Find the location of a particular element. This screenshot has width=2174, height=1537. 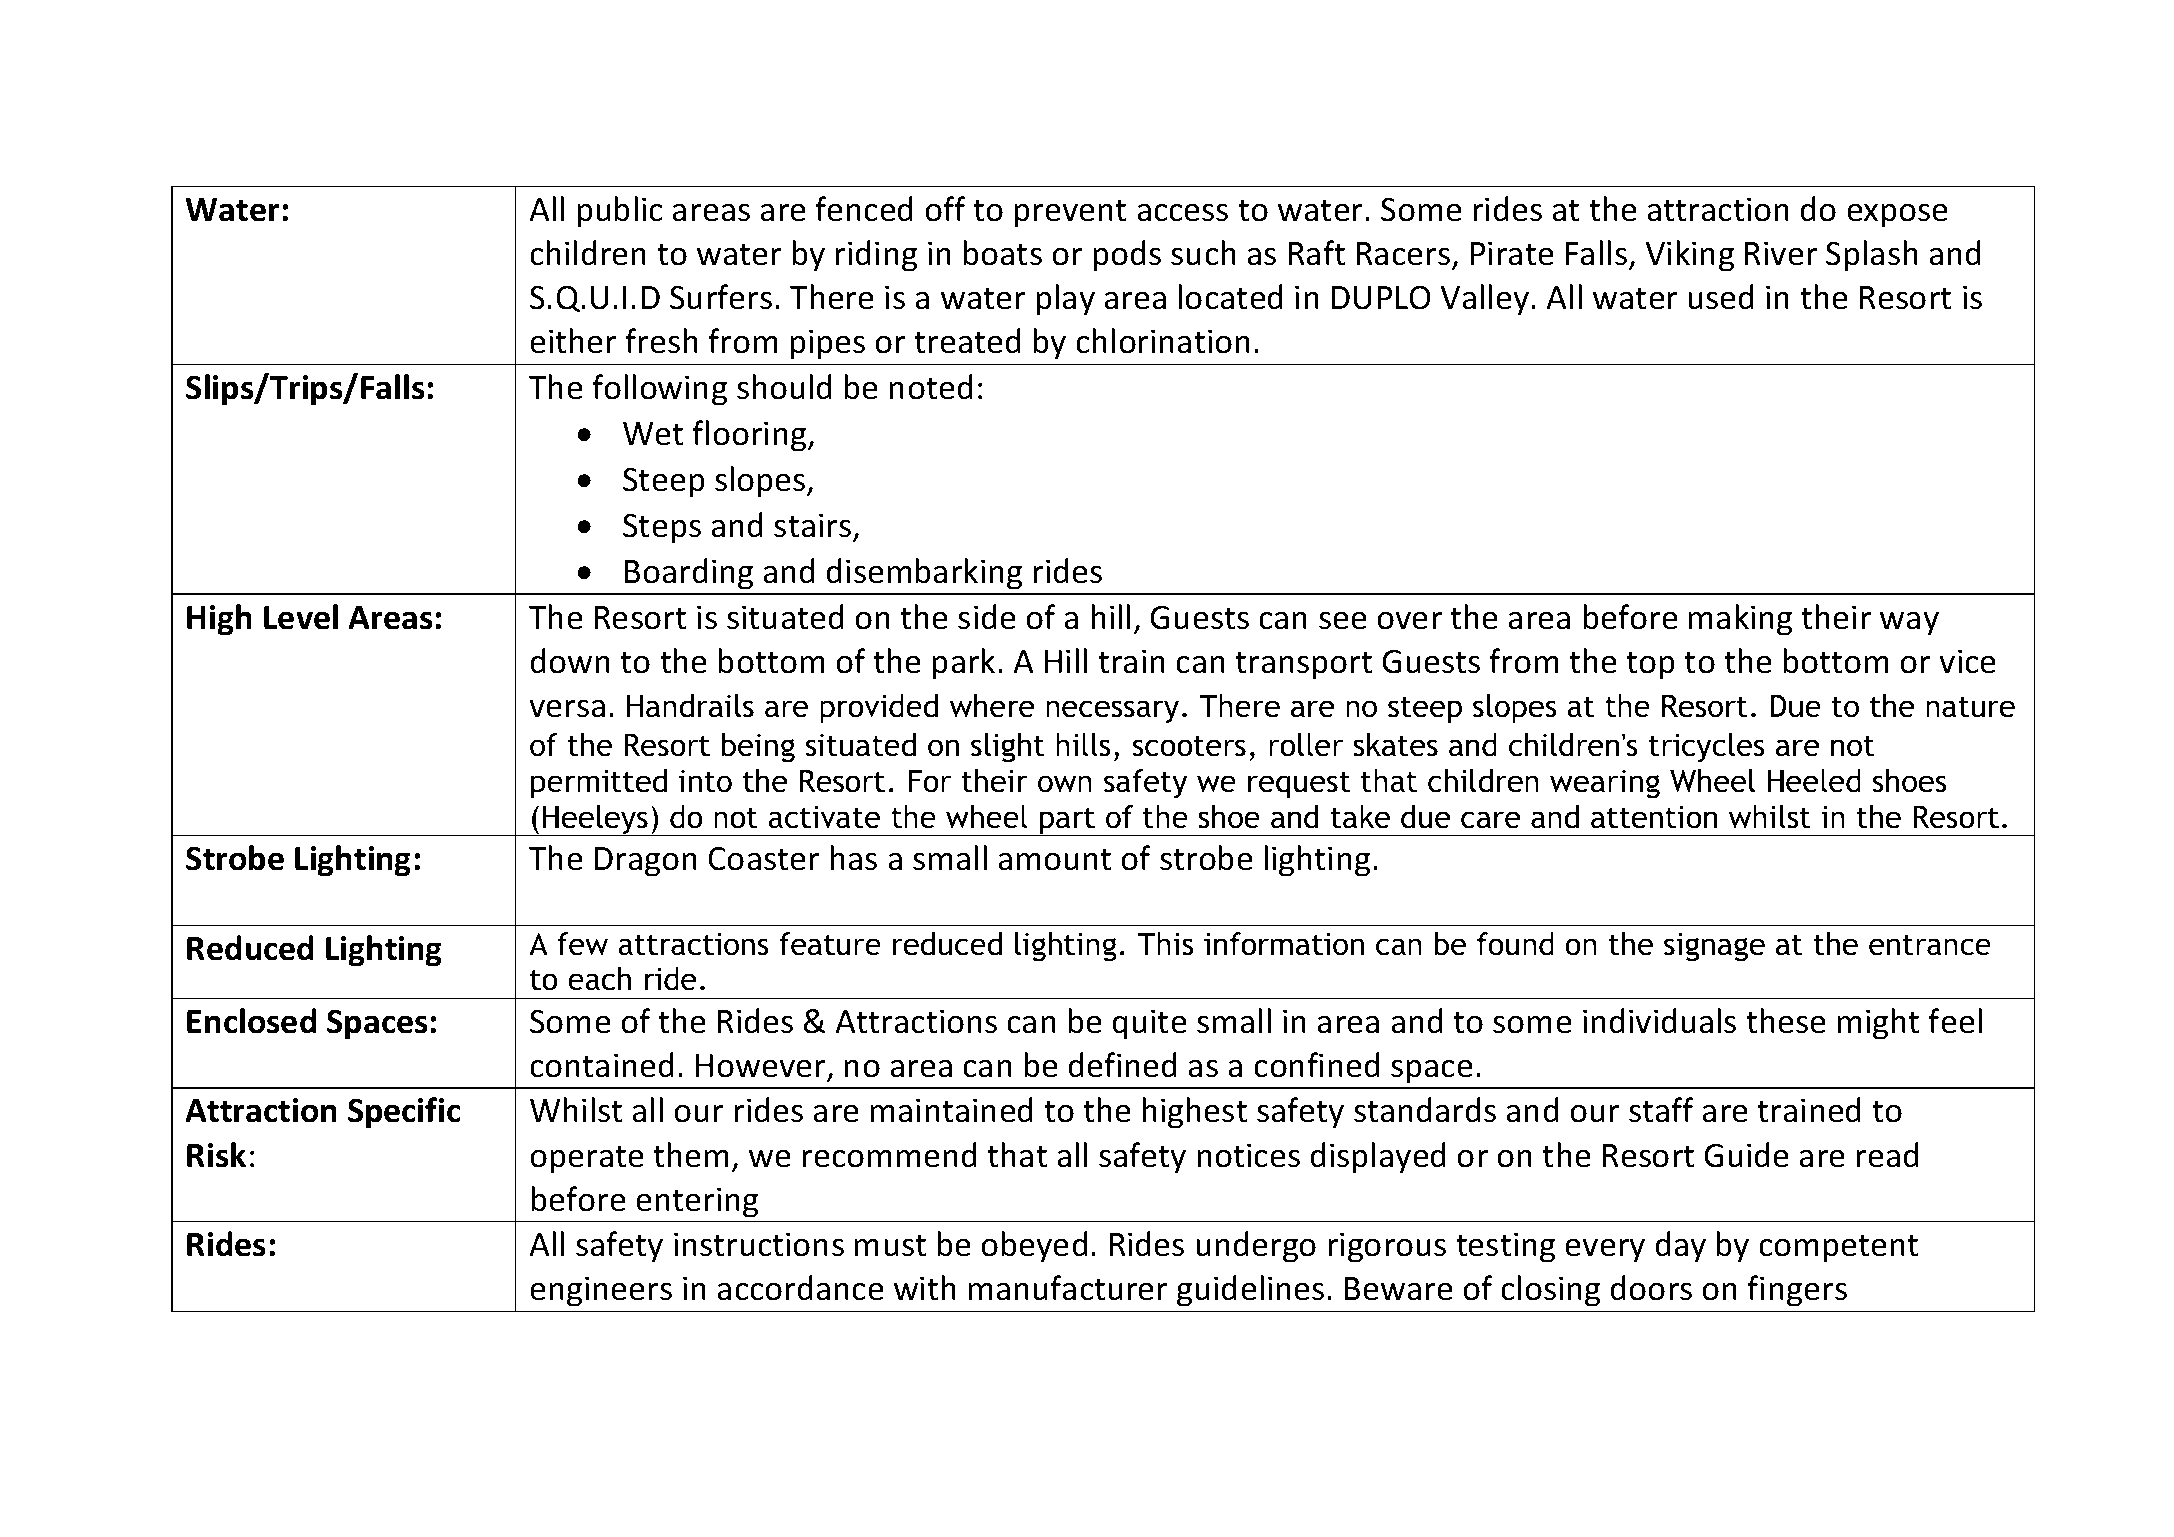

side is located at coordinates (987, 617).
